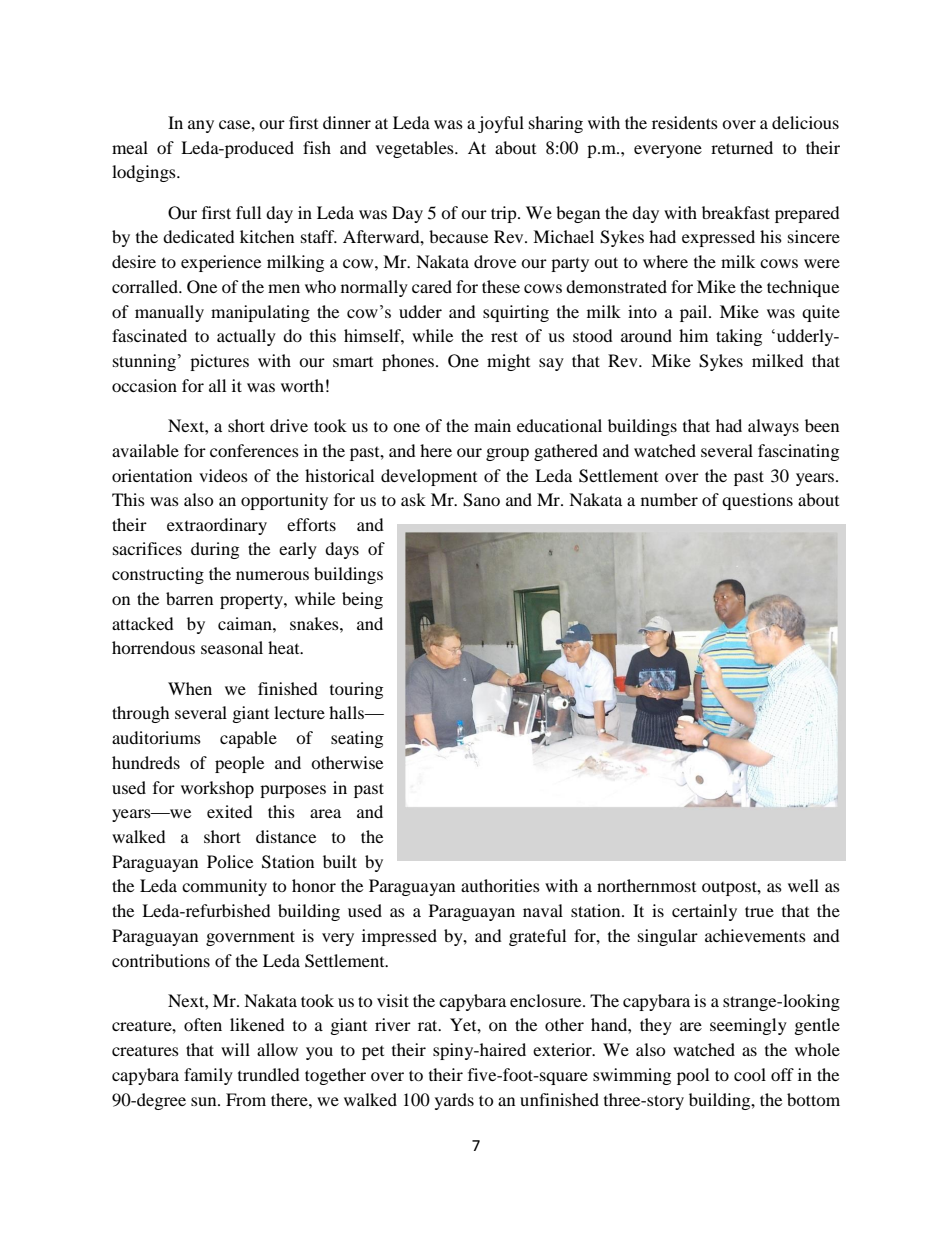  I want to click on family, so click(208, 1076).
